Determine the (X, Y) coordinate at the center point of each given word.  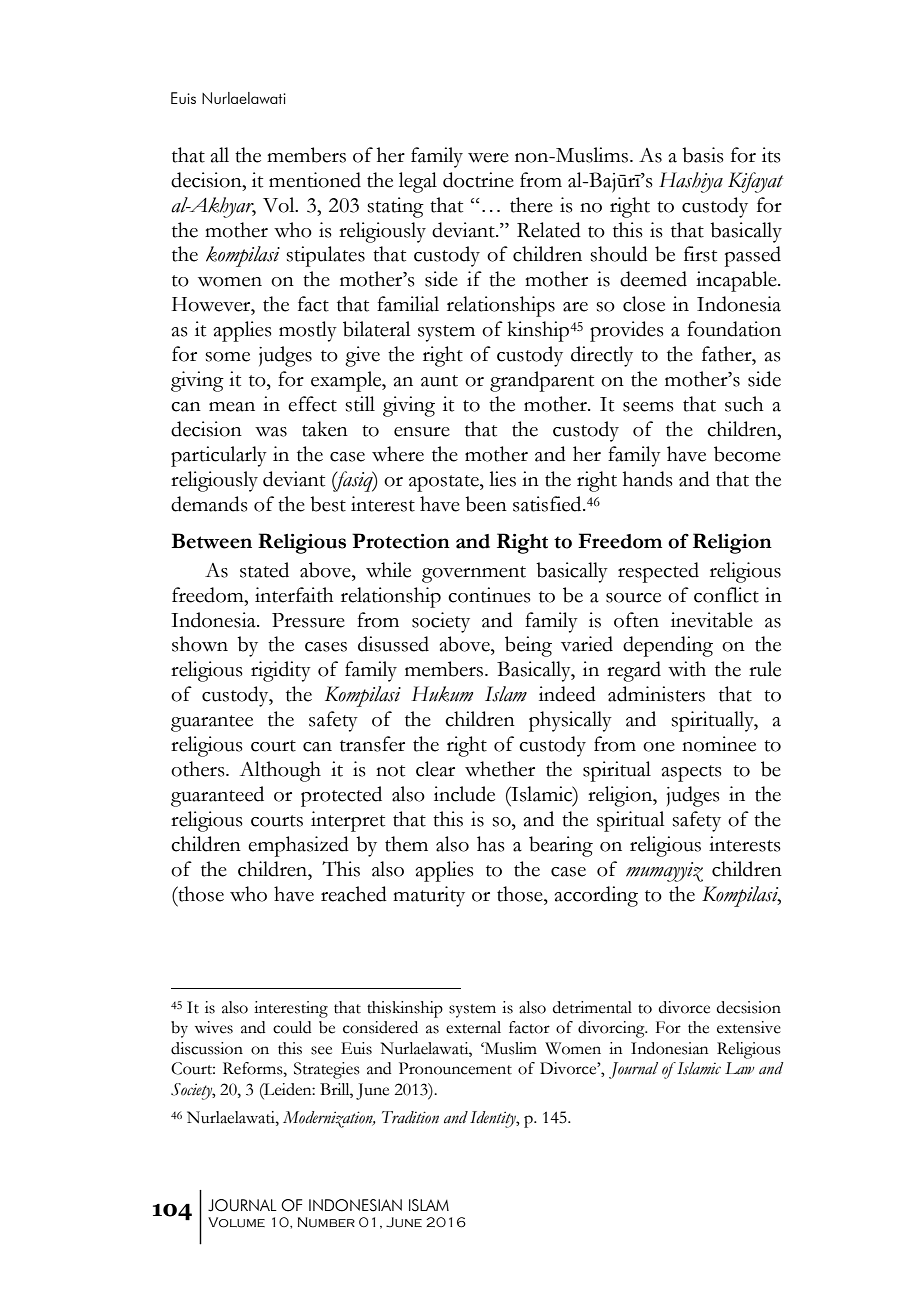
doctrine (478, 180)
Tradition (410, 1117)
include (464, 794)
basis (703, 155)
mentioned (315, 180)
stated (264, 570)
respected (658, 572)
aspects (692, 773)
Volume (236, 1222)
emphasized (298, 846)
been (486, 504)
